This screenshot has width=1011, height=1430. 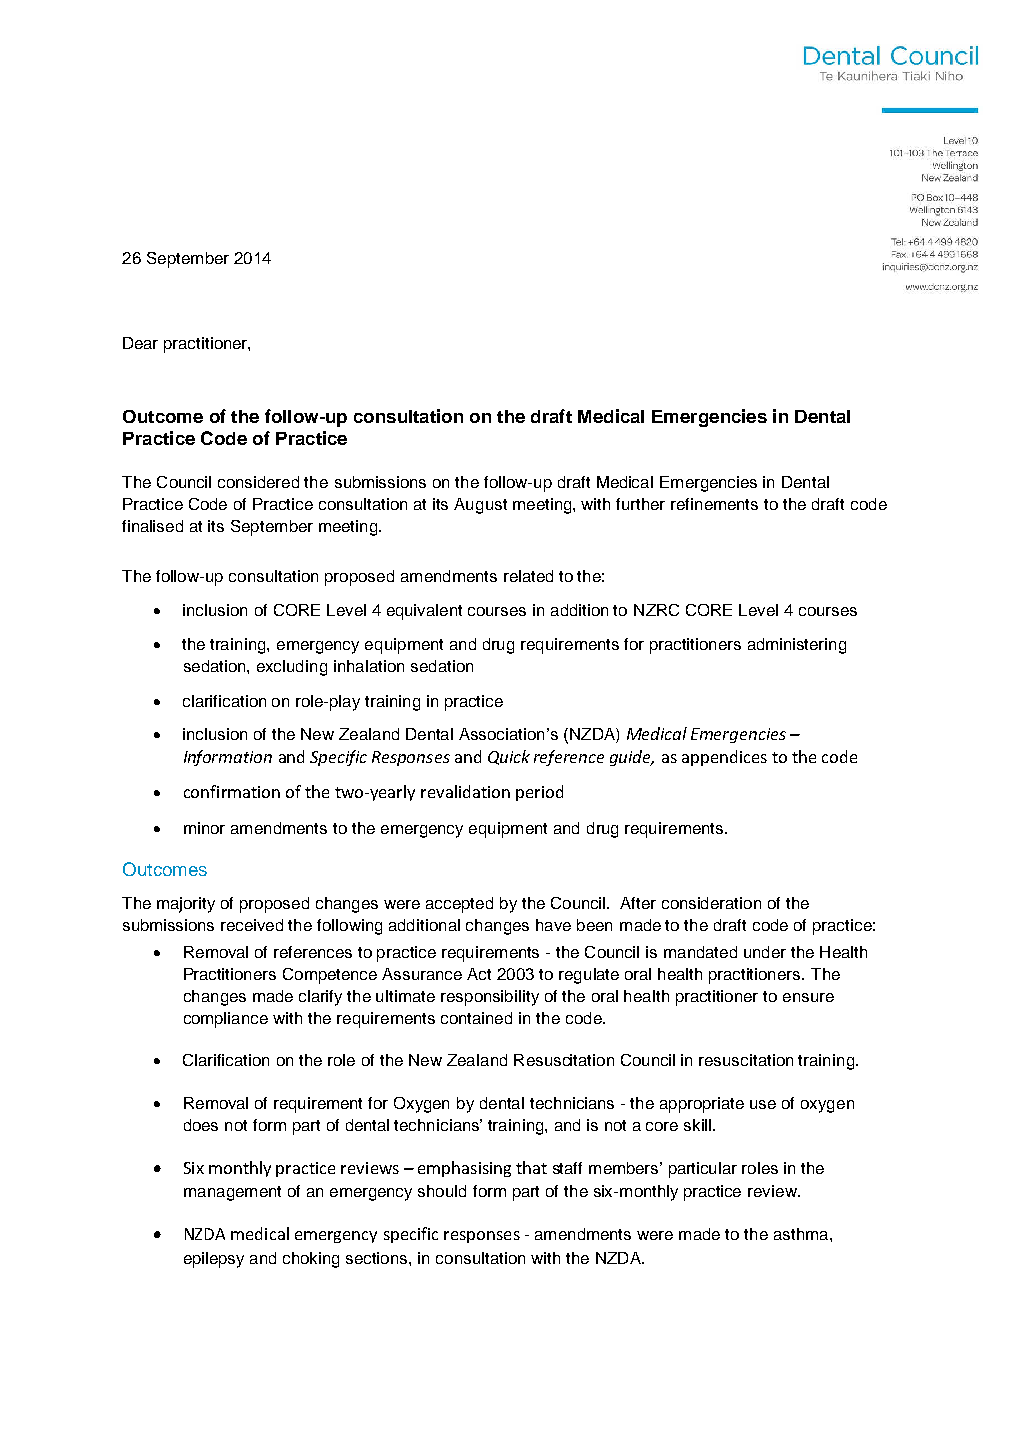 I want to click on administering, so click(x=797, y=646).
